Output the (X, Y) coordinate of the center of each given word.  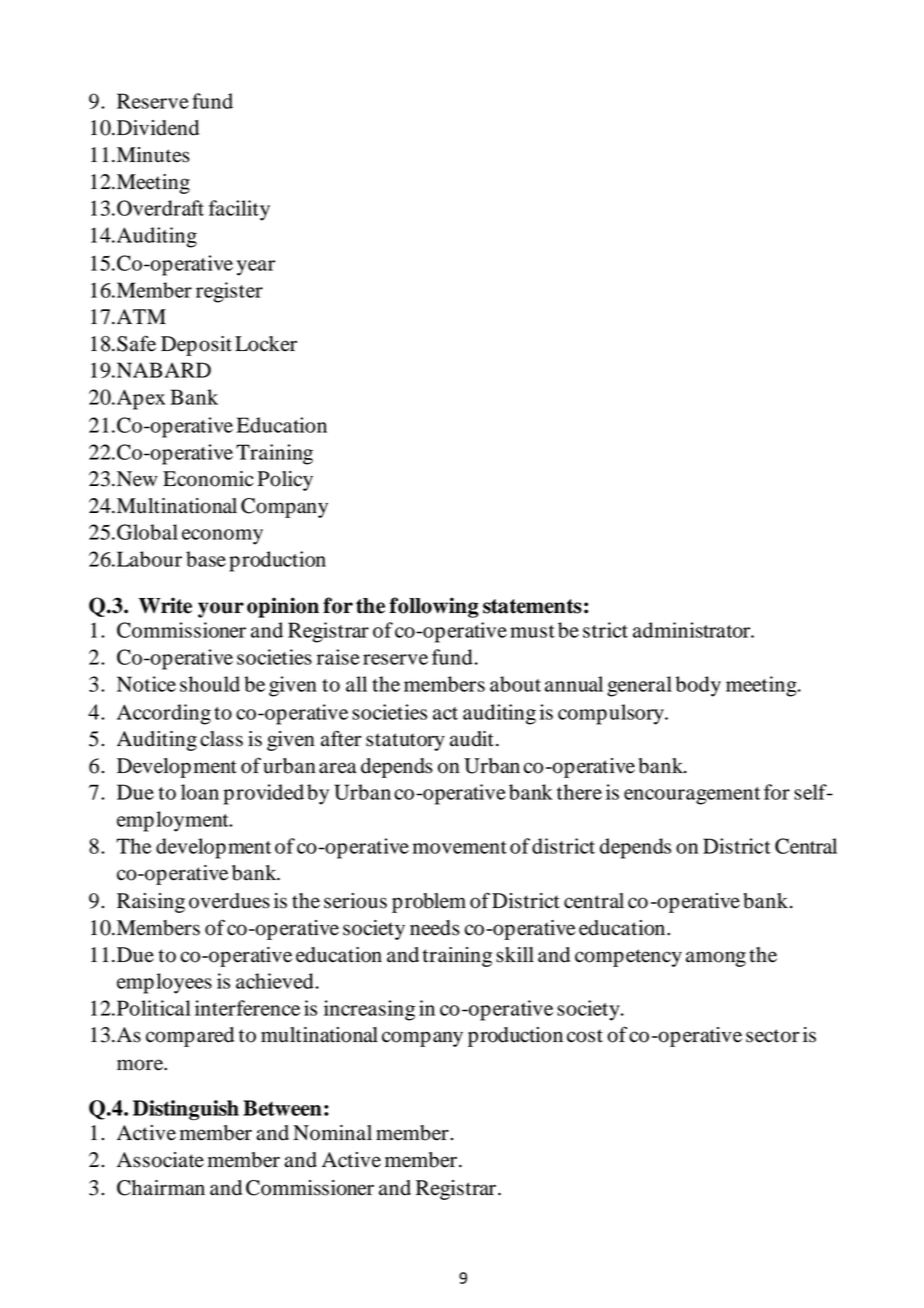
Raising (151, 903)
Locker (266, 344)
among (716, 959)
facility (239, 210)
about (515, 684)
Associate (160, 1160)
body (698, 686)
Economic (208, 479)
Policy (285, 481)
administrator (693, 630)
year (256, 268)
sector (773, 1036)
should (210, 684)
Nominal (332, 1133)
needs (435, 928)
